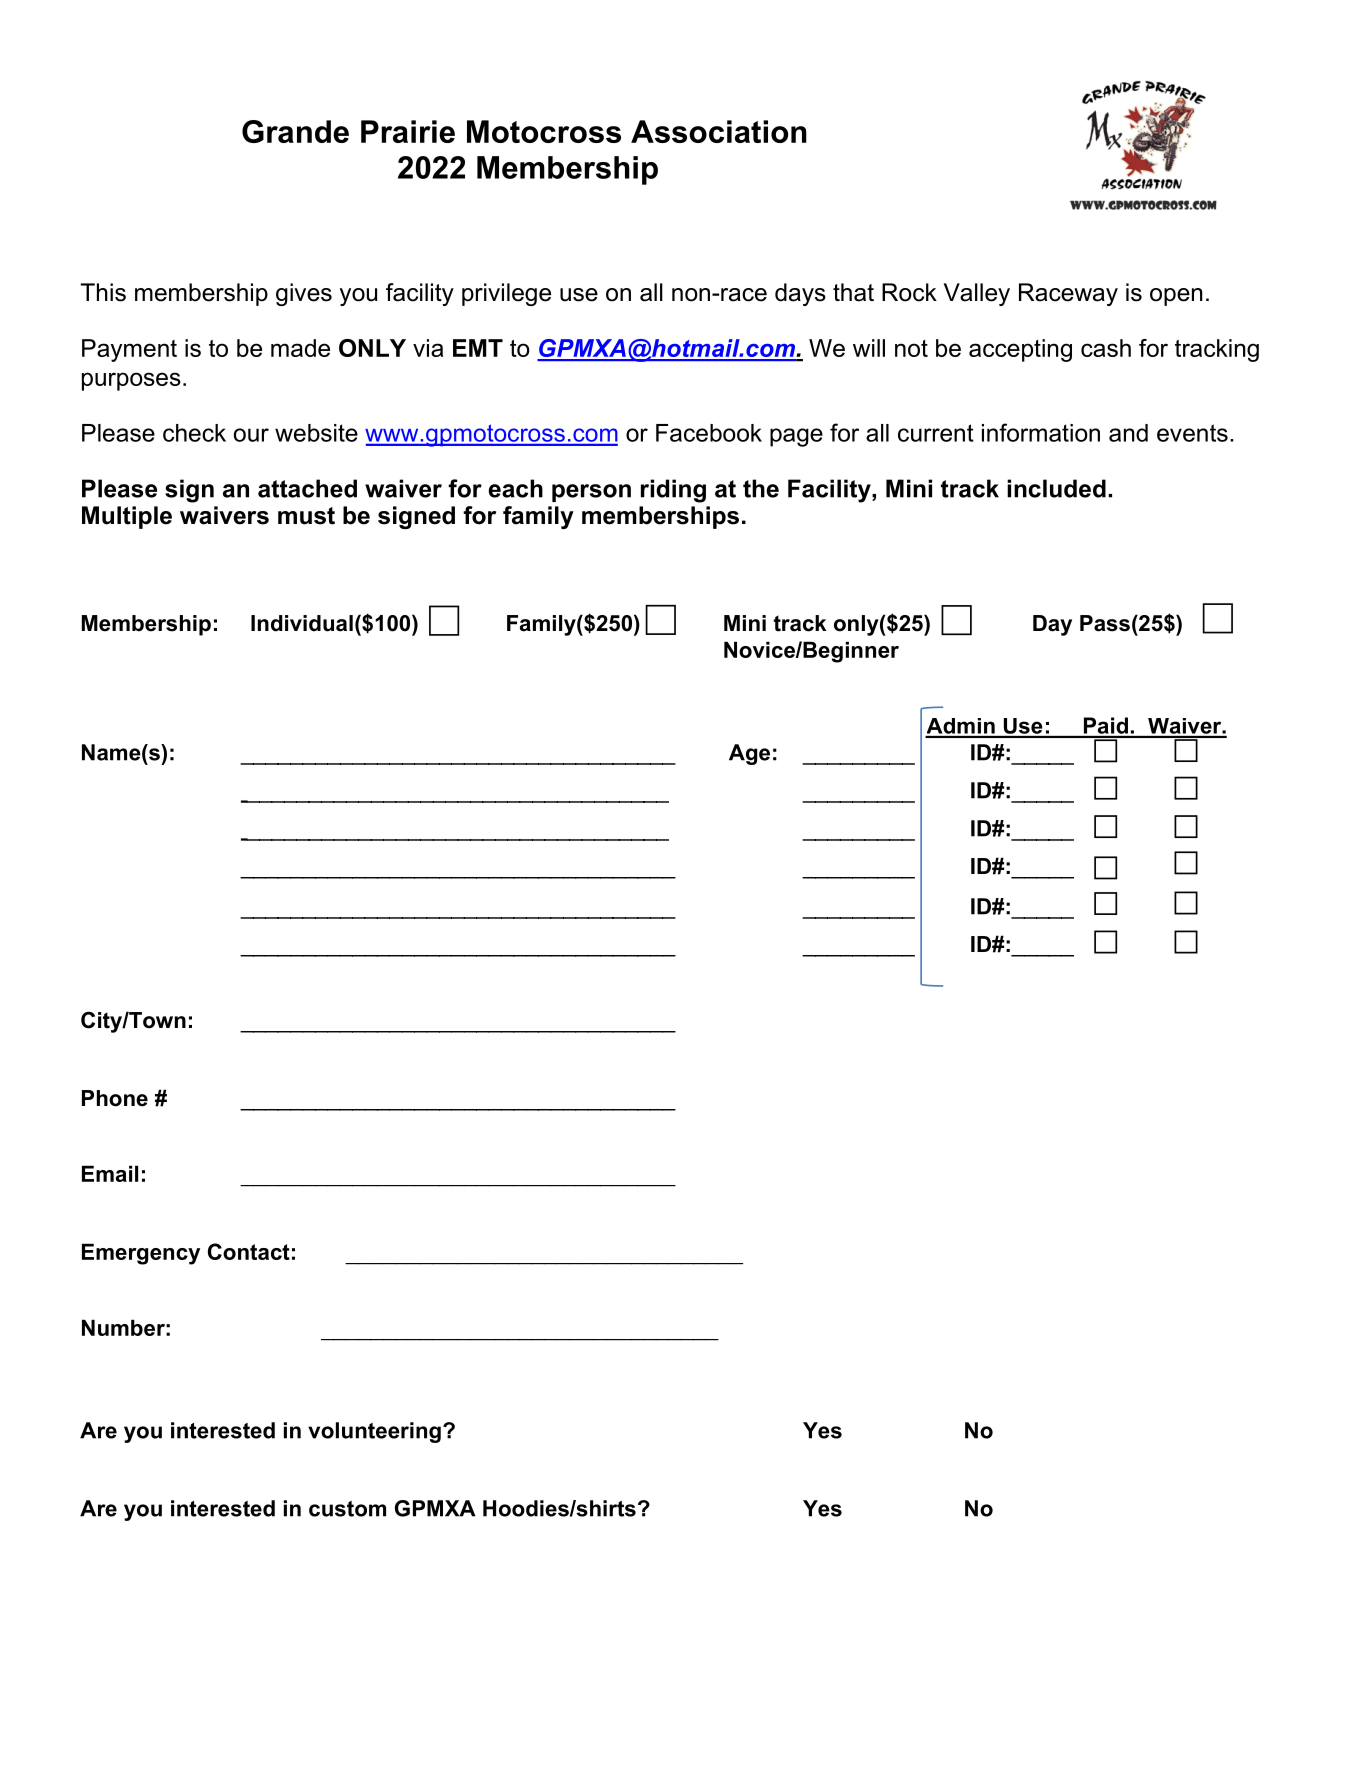 The height and width of the screenshot is (1766, 1365). Describe the element at coordinates (1056, 488) in the screenshot. I see `included` at that location.
